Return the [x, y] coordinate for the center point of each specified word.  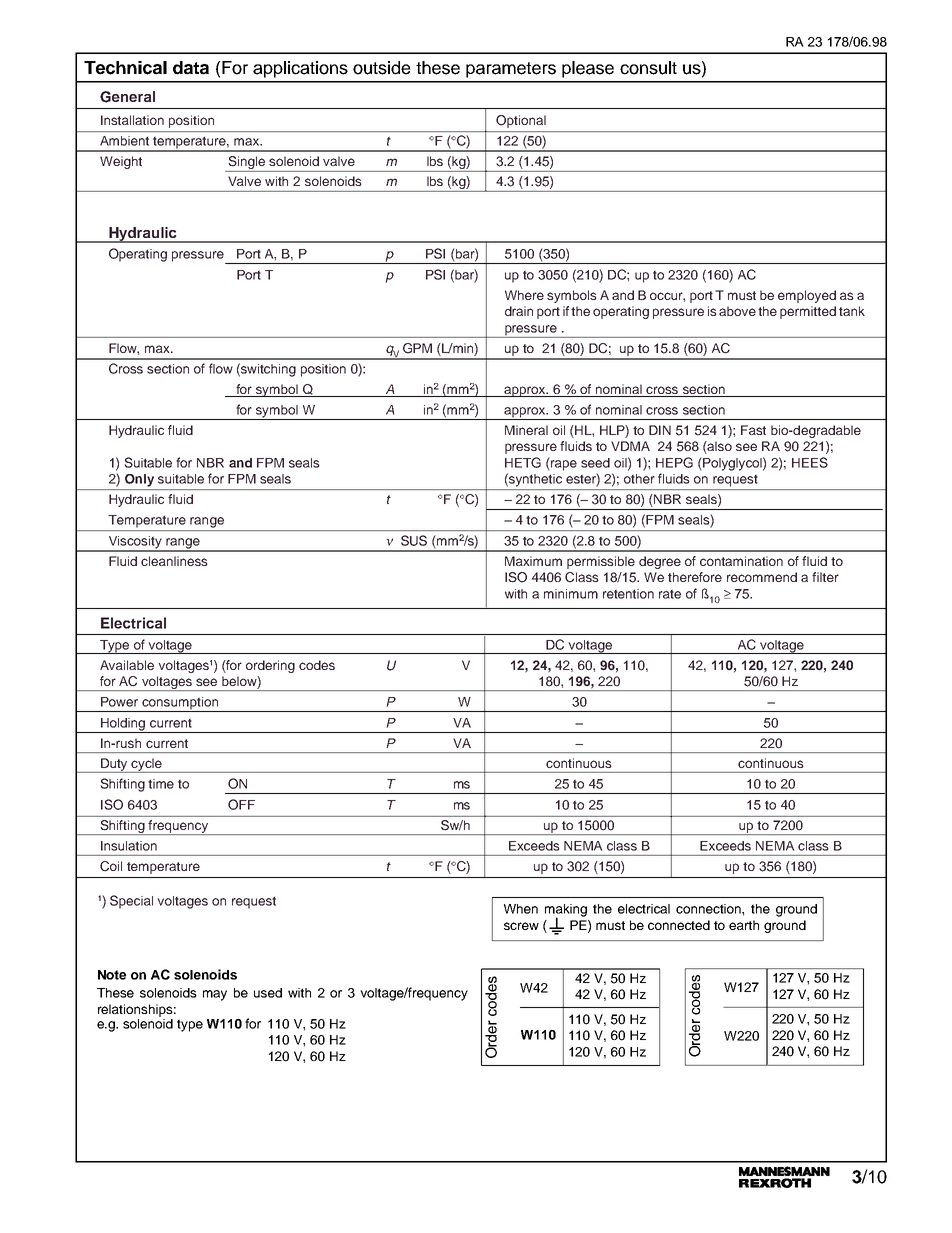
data [191, 68]
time [161, 784]
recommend [762, 577]
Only [139, 480]
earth [744, 925]
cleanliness [174, 561]
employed [807, 296]
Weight [121, 162]
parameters [511, 70]
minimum [571, 594]
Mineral [526, 430]
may [215, 995]
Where [524, 295]
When [521, 909]
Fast [753, 430]
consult [648, 68]
